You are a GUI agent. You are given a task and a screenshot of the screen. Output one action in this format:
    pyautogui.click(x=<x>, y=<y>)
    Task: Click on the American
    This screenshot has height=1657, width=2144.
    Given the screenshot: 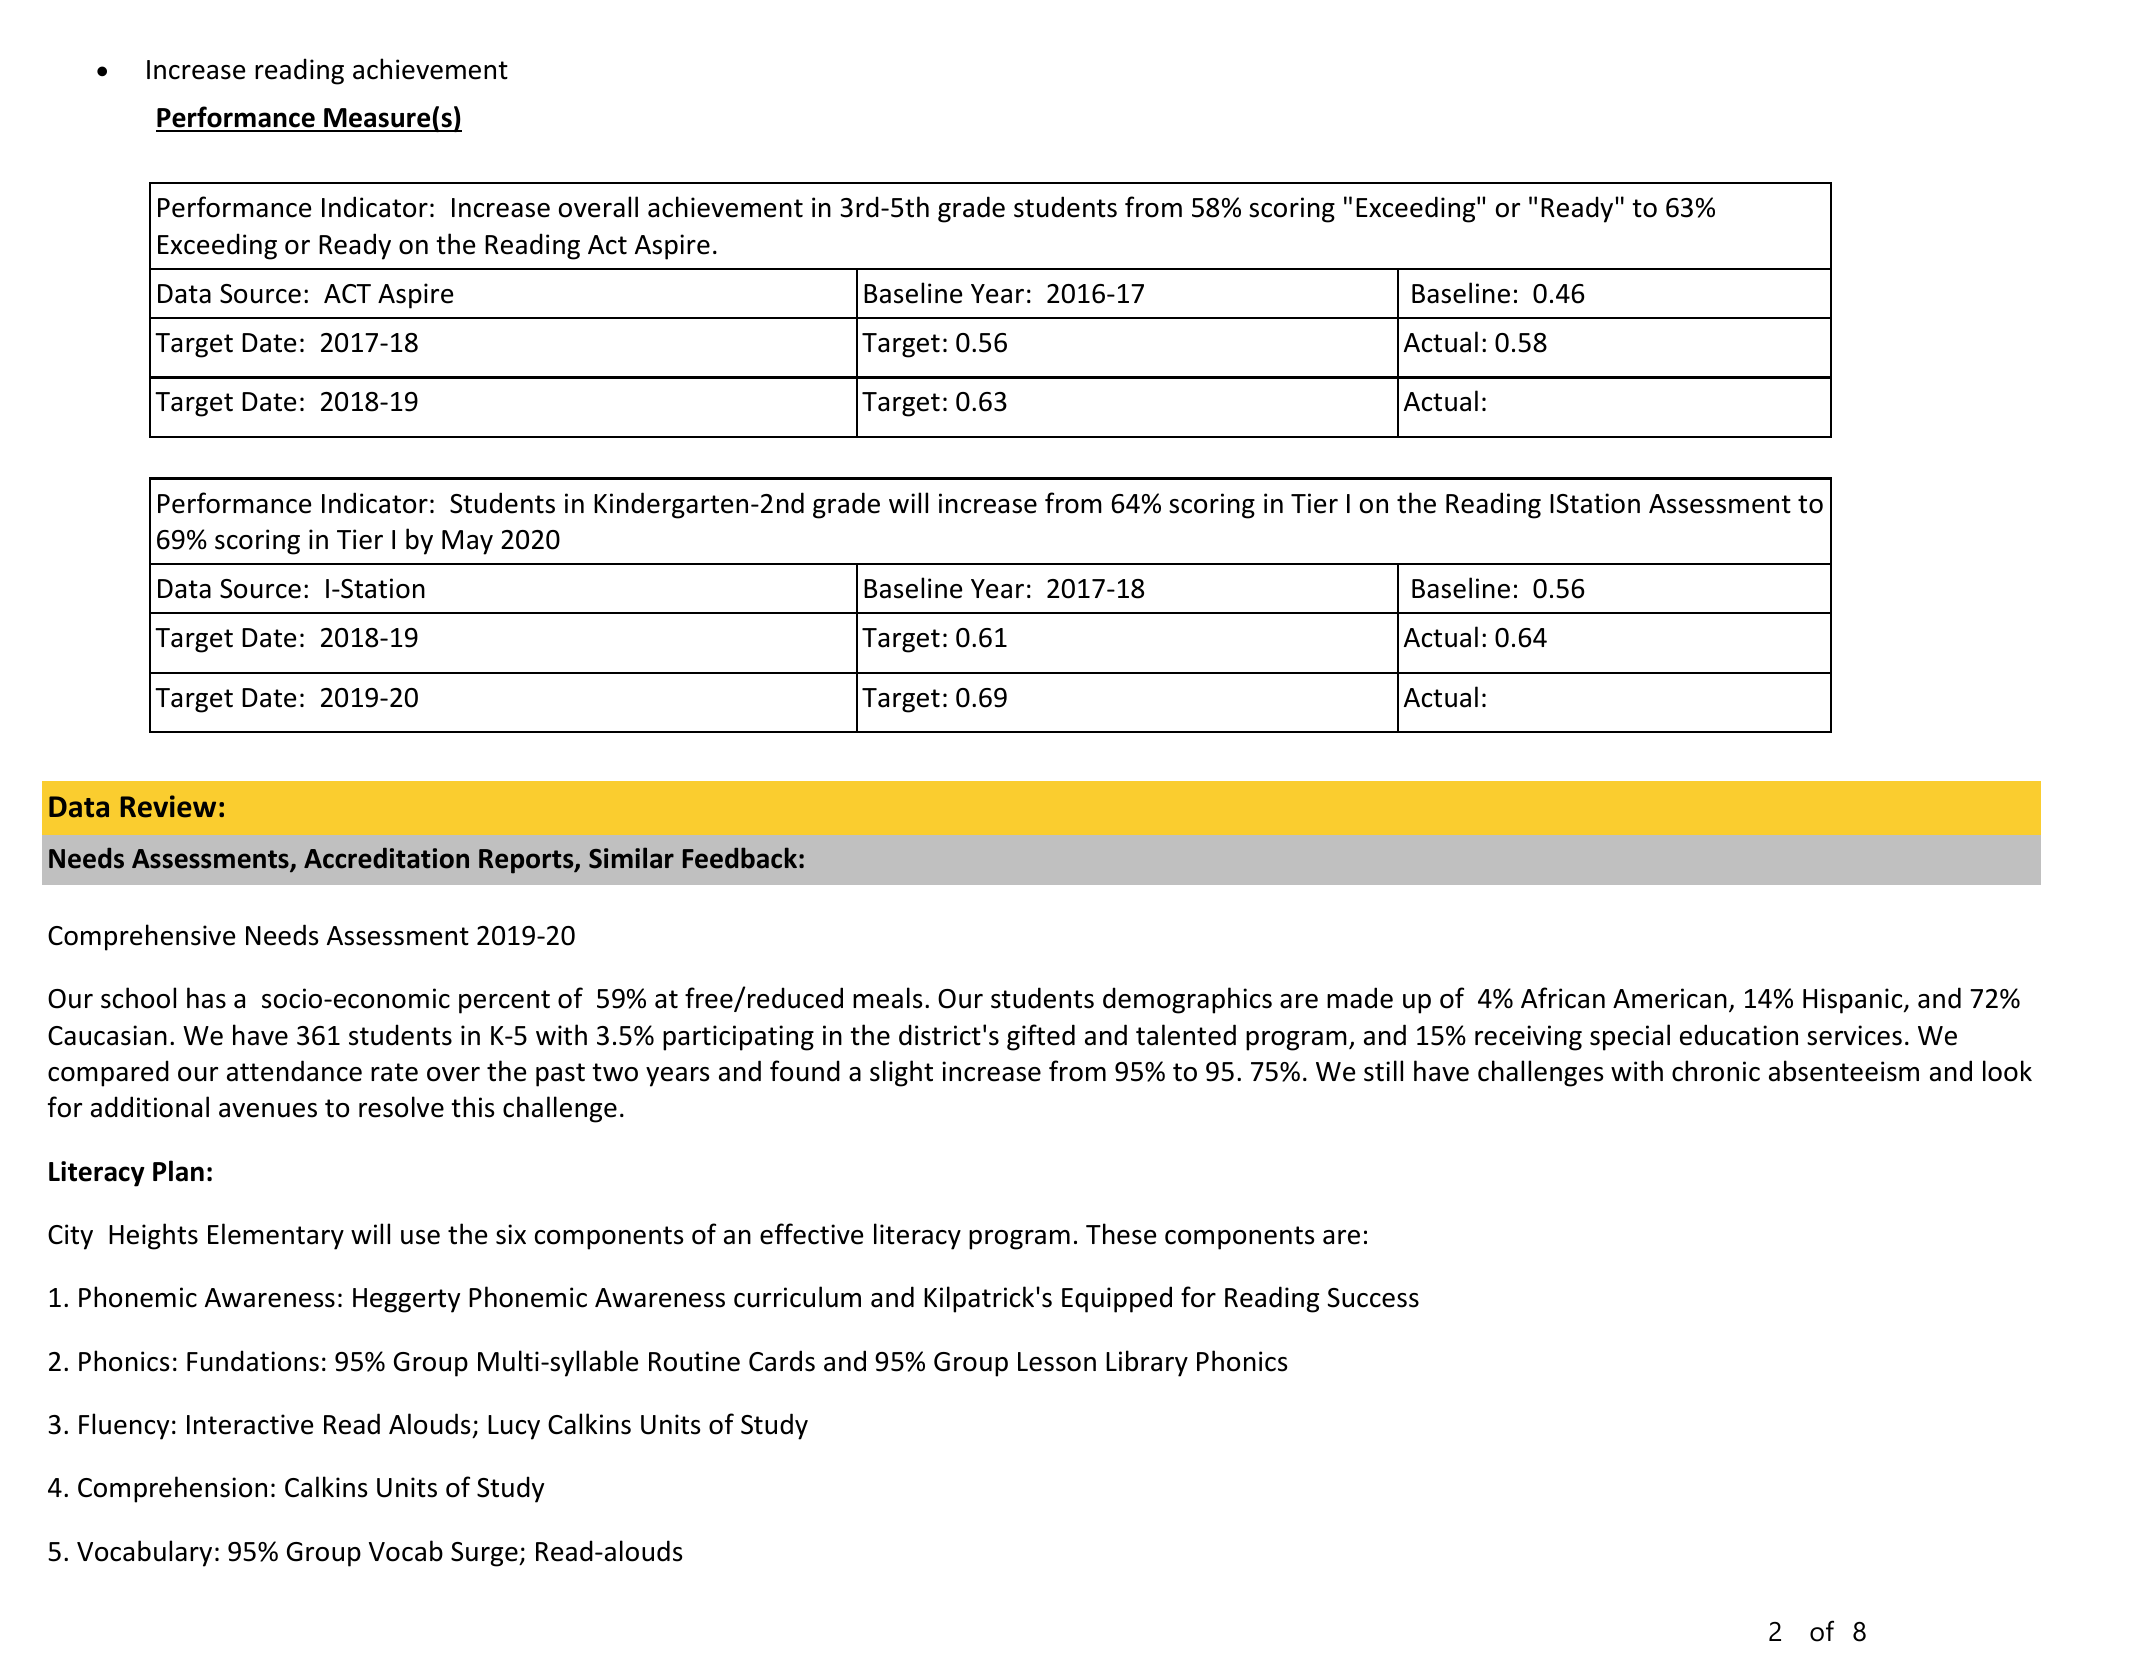 What is the action you would take?
    pyautogui.click(x=1670, y=998)
